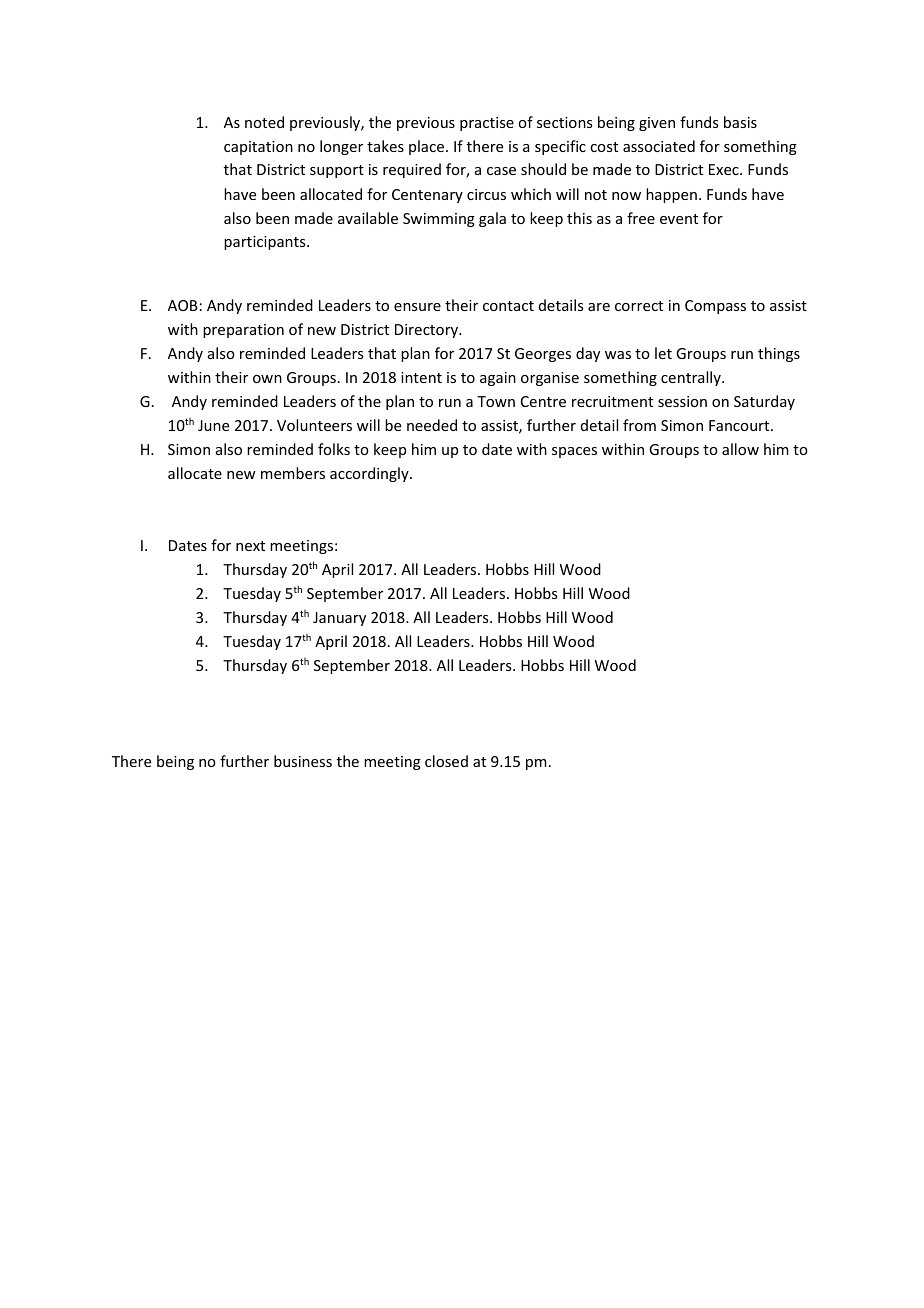  Describe the element at coordinates (740, 449) in the document. I see `allow` at that location.
